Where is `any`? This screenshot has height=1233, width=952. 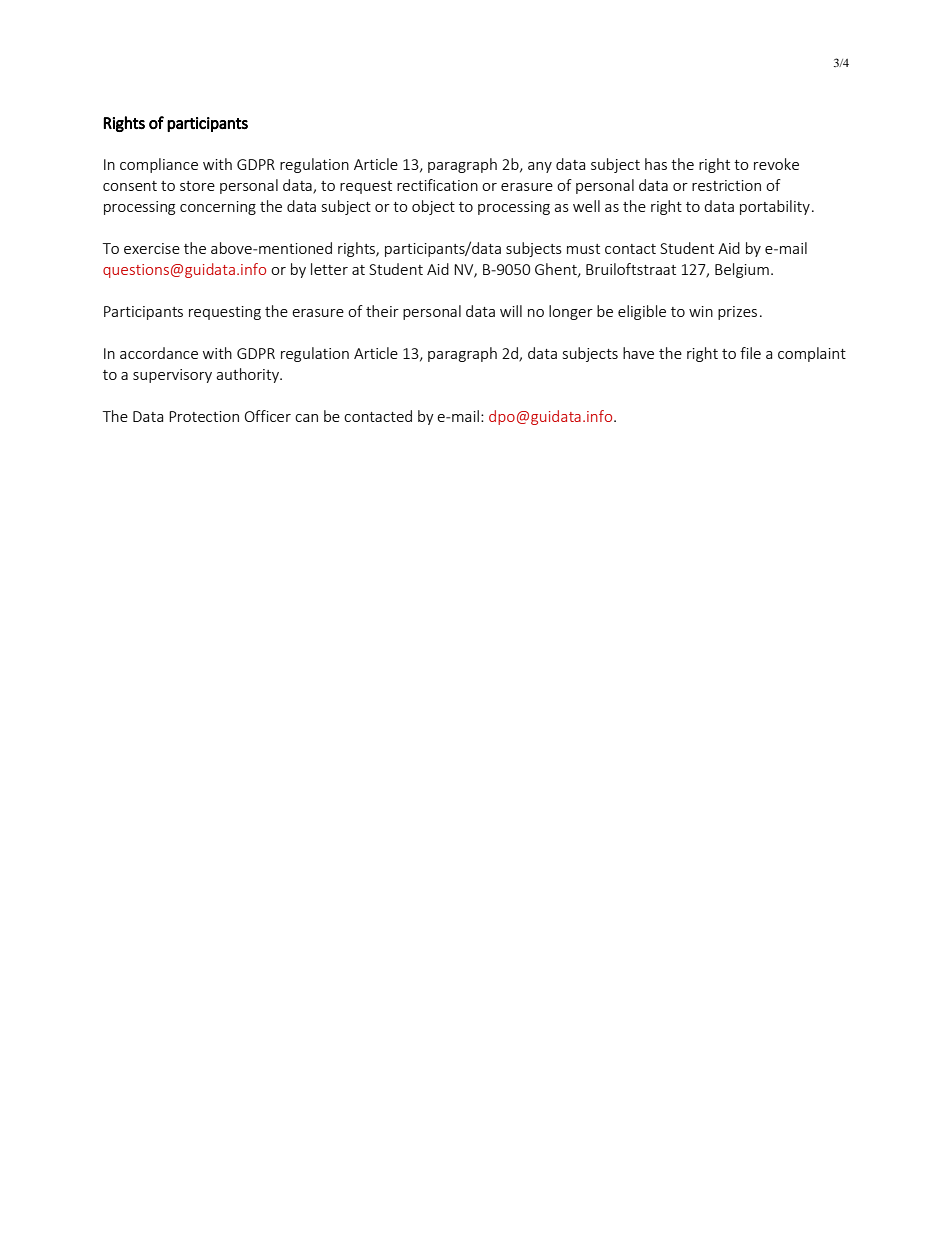
any is located at coordinates (540, 167).
